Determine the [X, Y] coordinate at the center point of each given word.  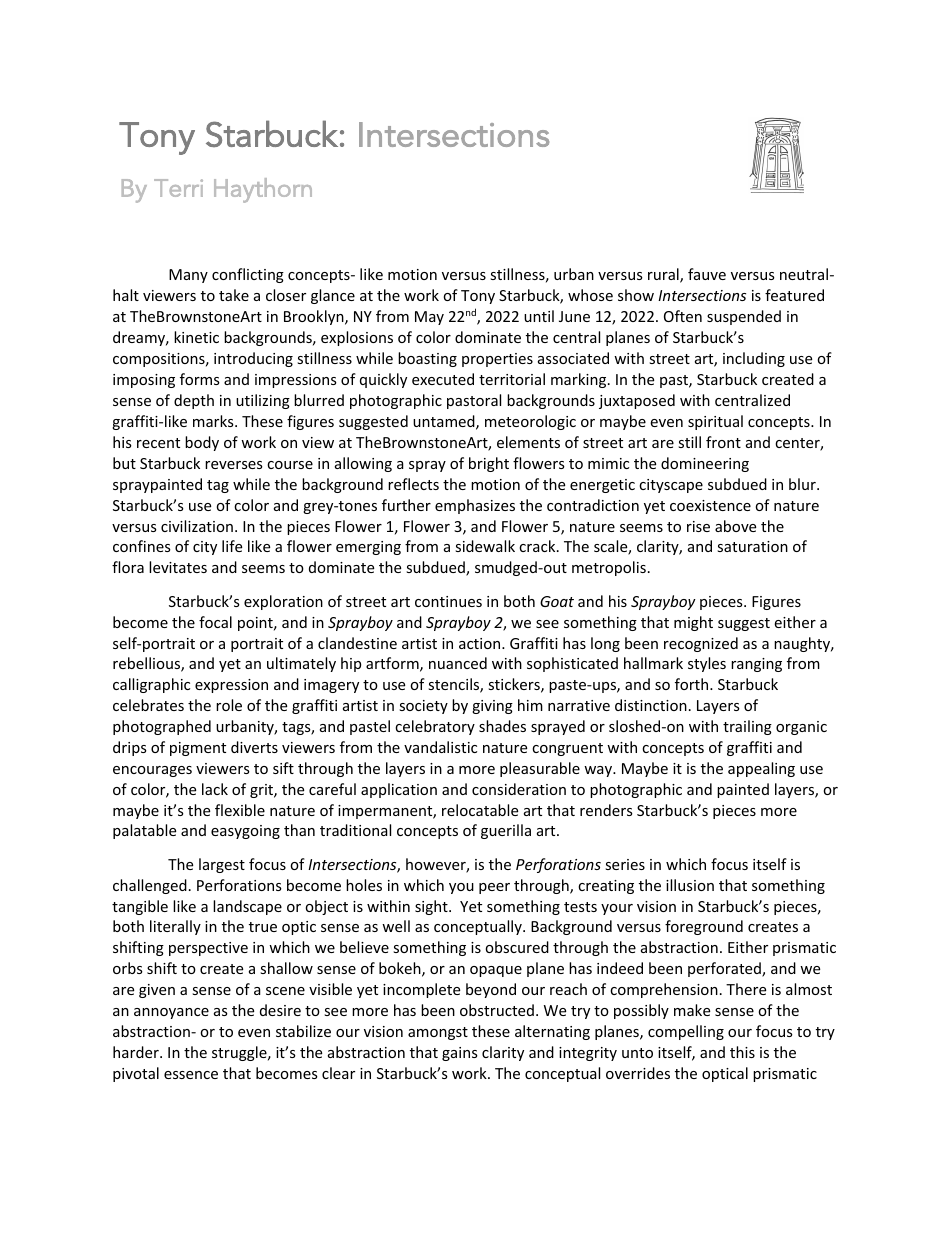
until [539, 316]
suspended [744, 317]
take [234, 295]
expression [231, 686]
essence [191, 1075]
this [742, 1052]
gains [460, 1054]
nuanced [458, 663]
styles [707, 664]
